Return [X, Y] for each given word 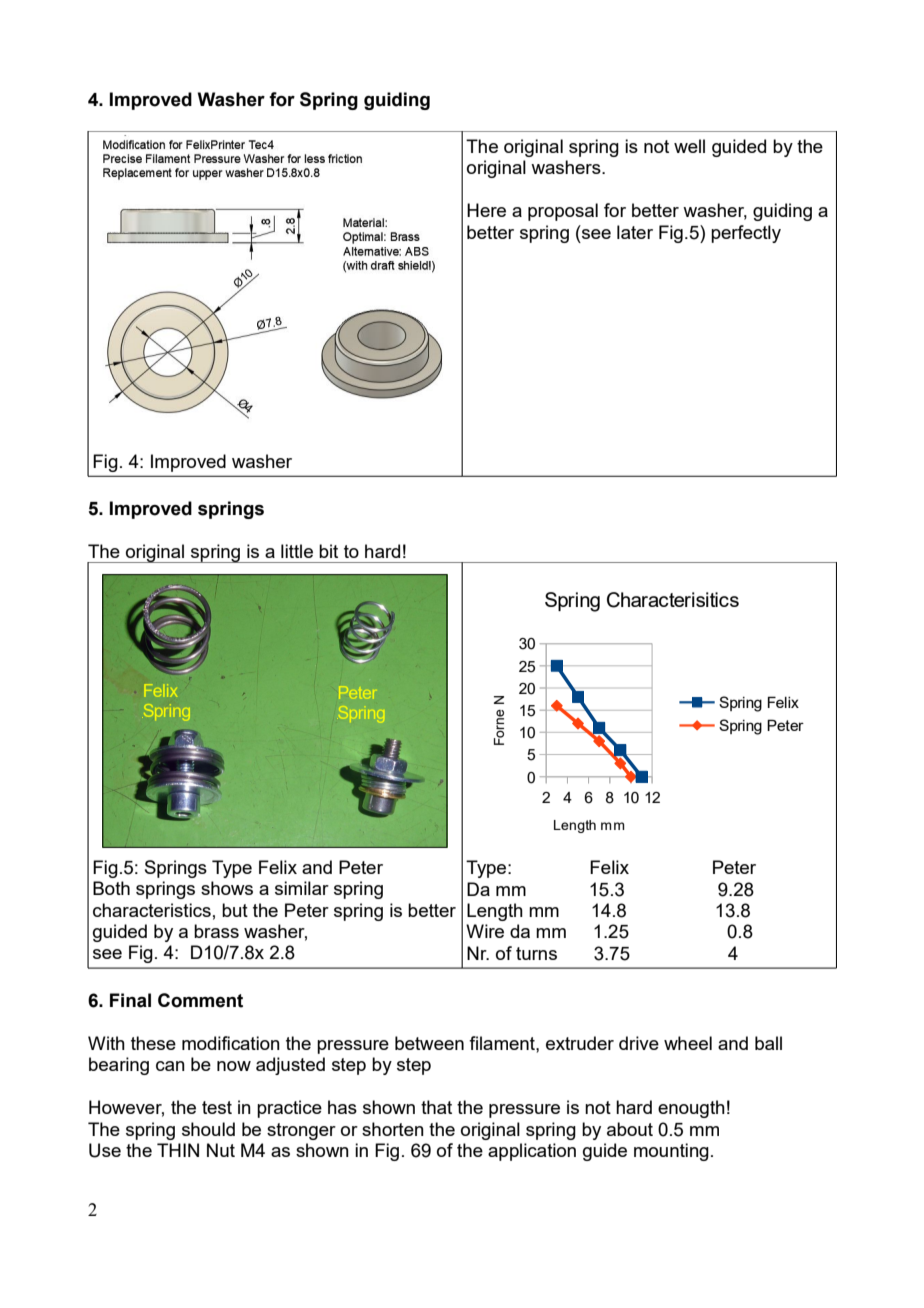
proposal [563, 212]
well [689, 146]
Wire [485, 931]
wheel [688, 1043]
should [208, 1129]
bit [328, 551]
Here [486, 210]
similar [302, 888]
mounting [671, 1152]
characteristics [152, 910]
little [297, 551]
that [436, 1107]
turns [536, 953]
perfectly [746, 234]
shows [227, 888]
